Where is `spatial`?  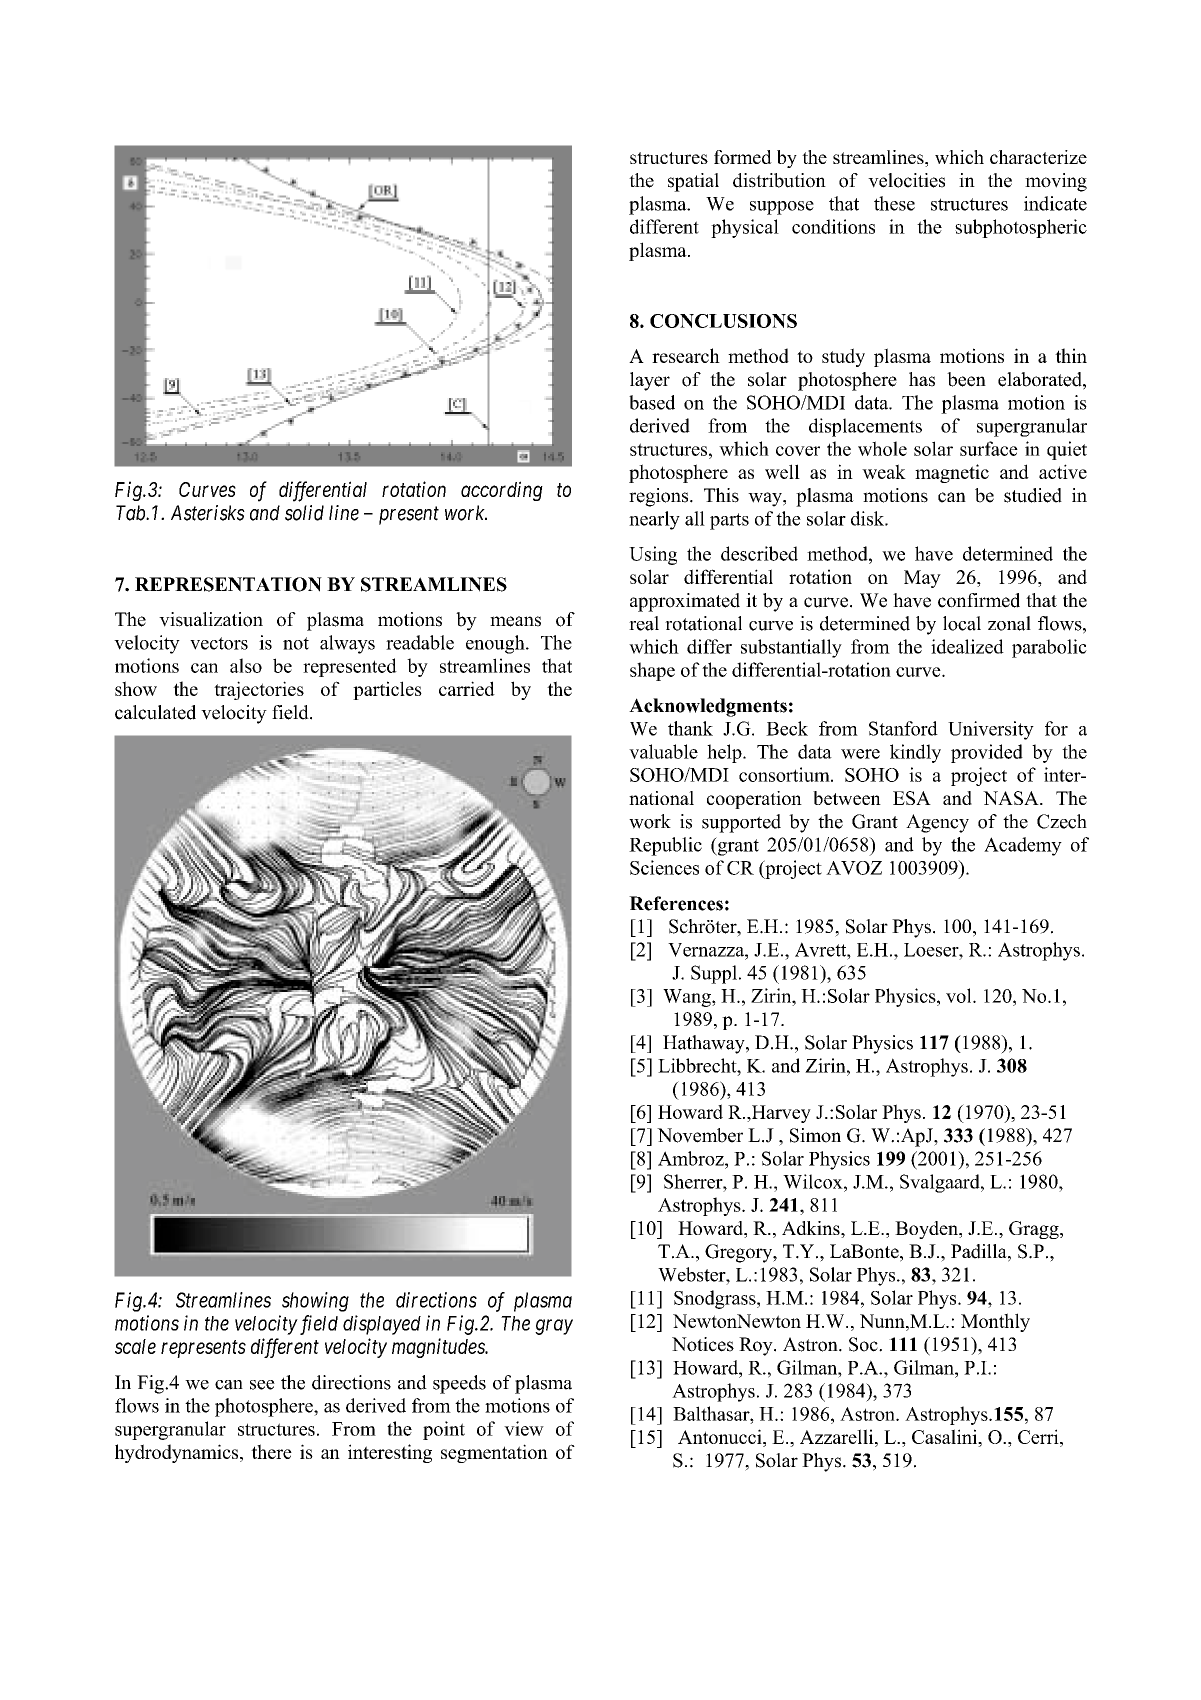 spatial is located at coordinates (693, 182).
